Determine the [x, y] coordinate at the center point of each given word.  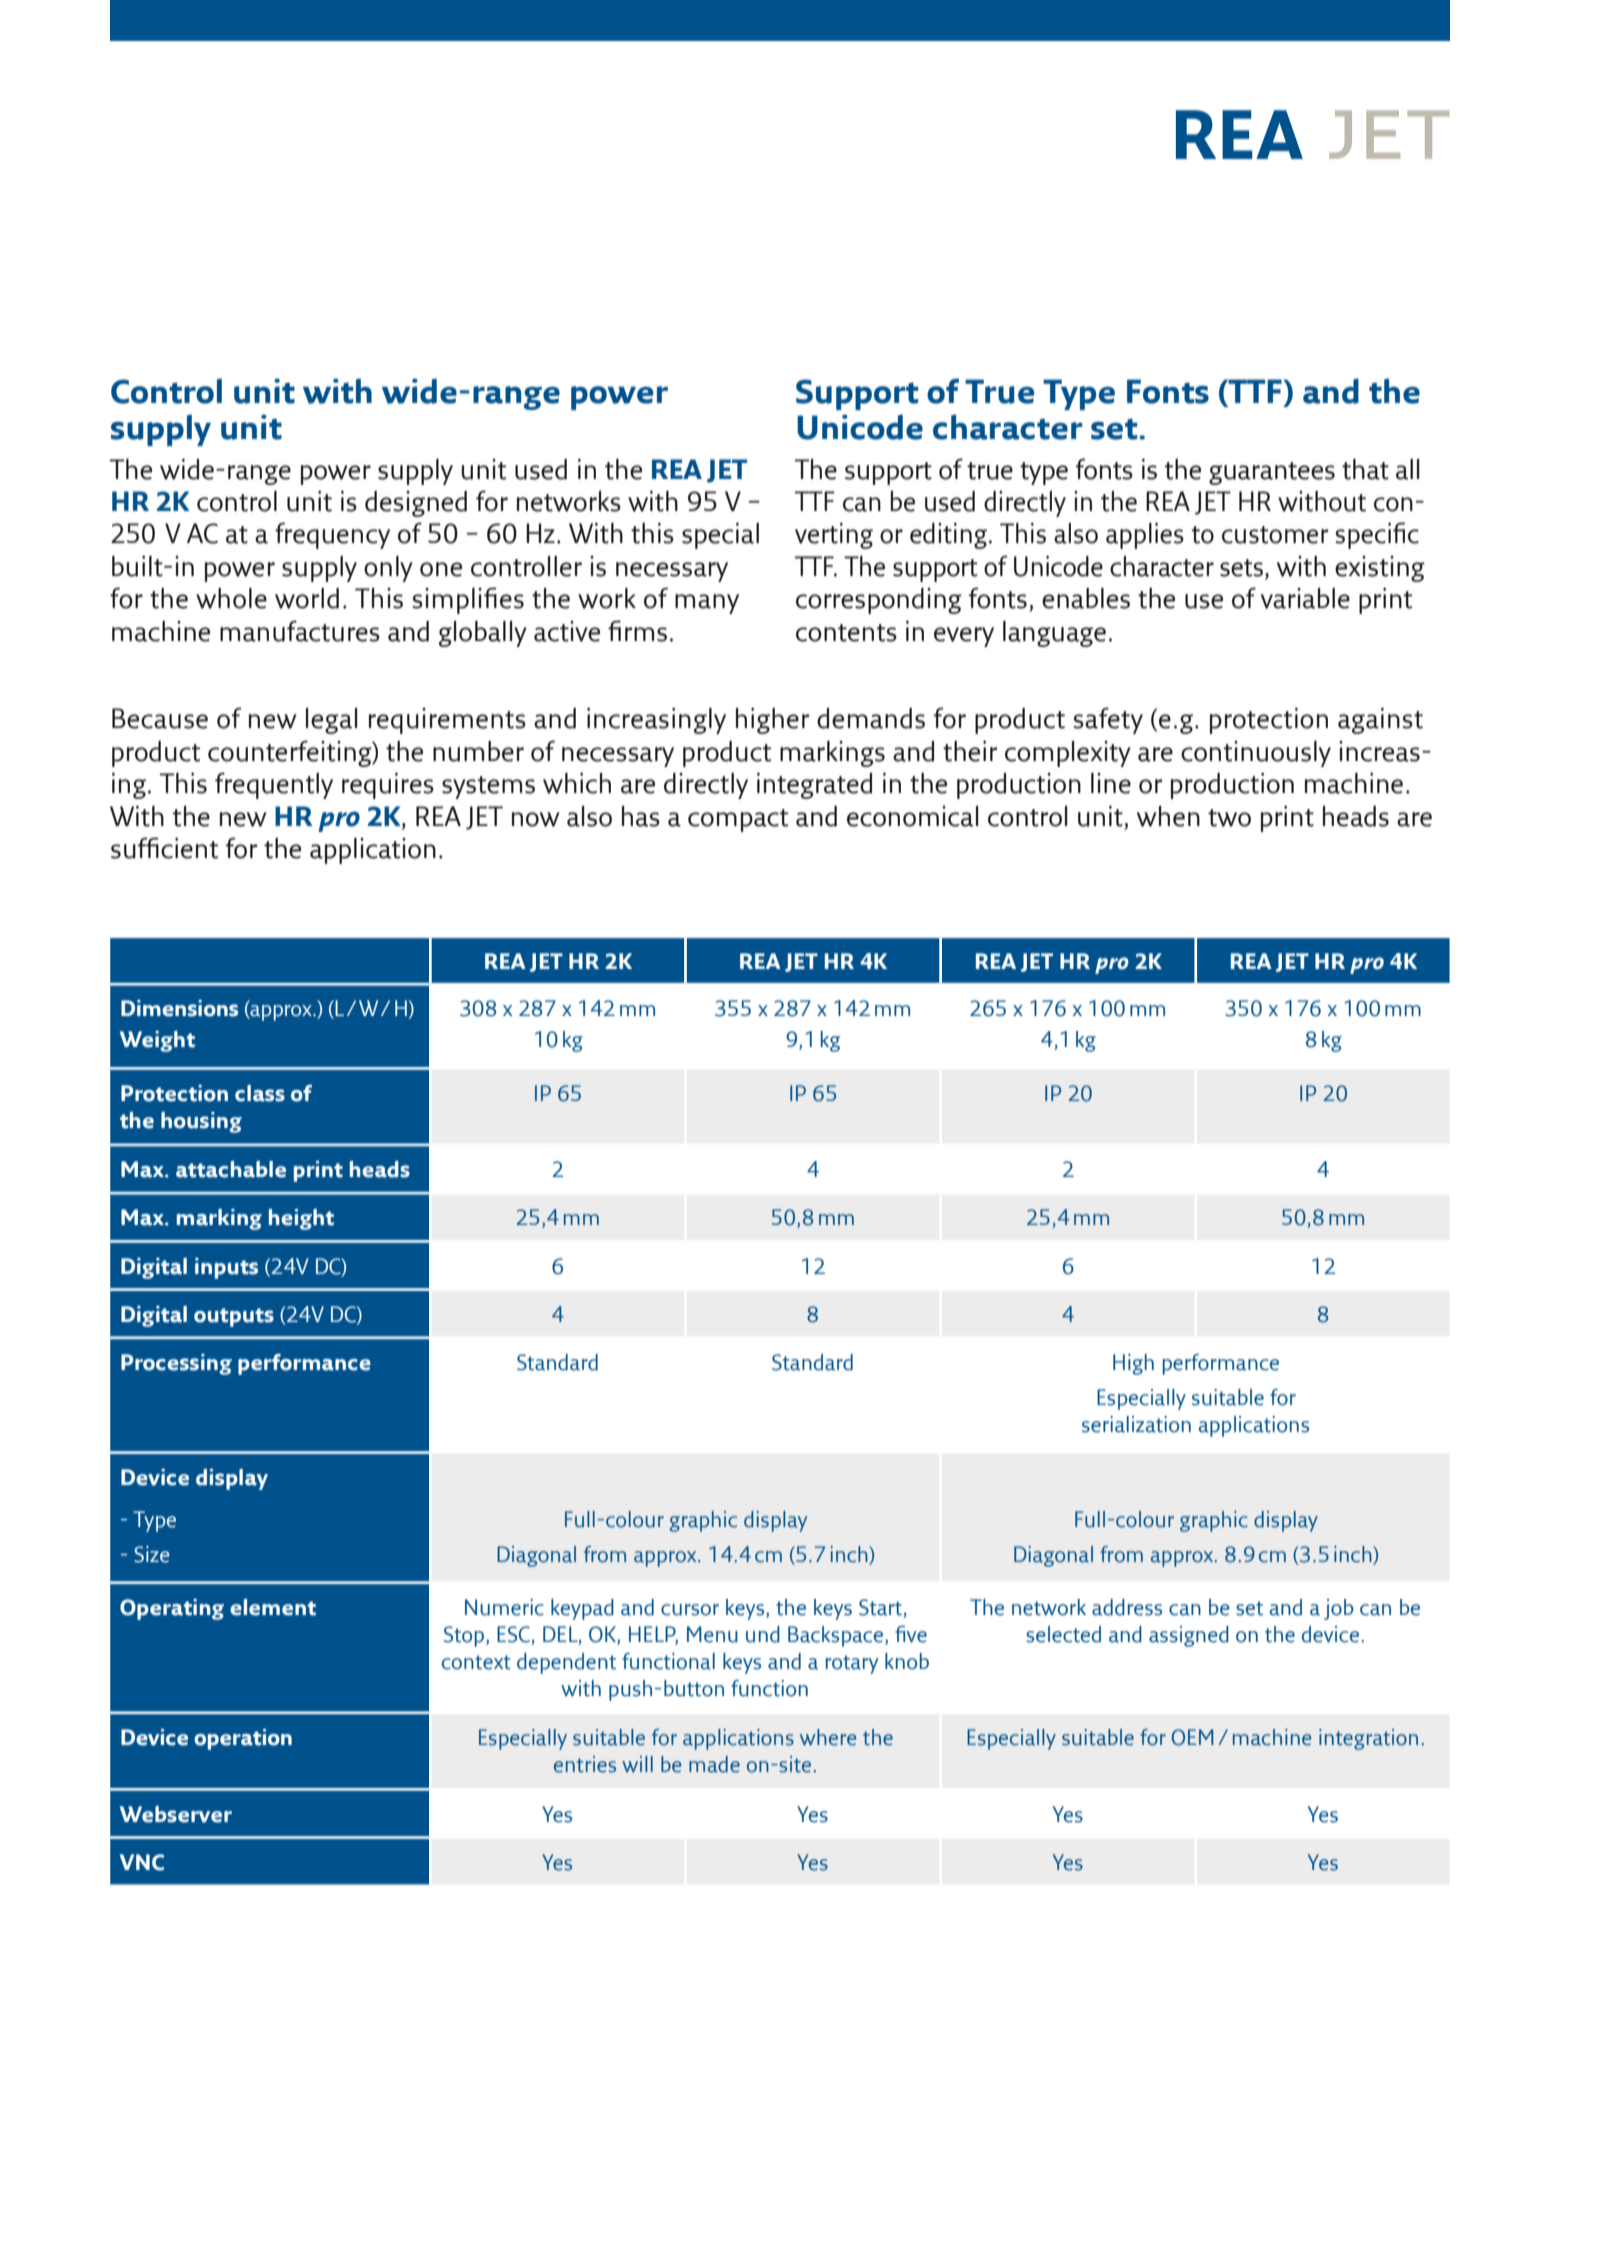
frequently [274, 785]
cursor [690, 1610]
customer [1275, 535]
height [301, 1219]
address [1127, 1607]
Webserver [176, 1814]
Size [151, 1554]
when [1168, 816]
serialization [1136, 1424]
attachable [231, 1169]
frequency [332, 535]
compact [738, 820]
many [707, 604]
